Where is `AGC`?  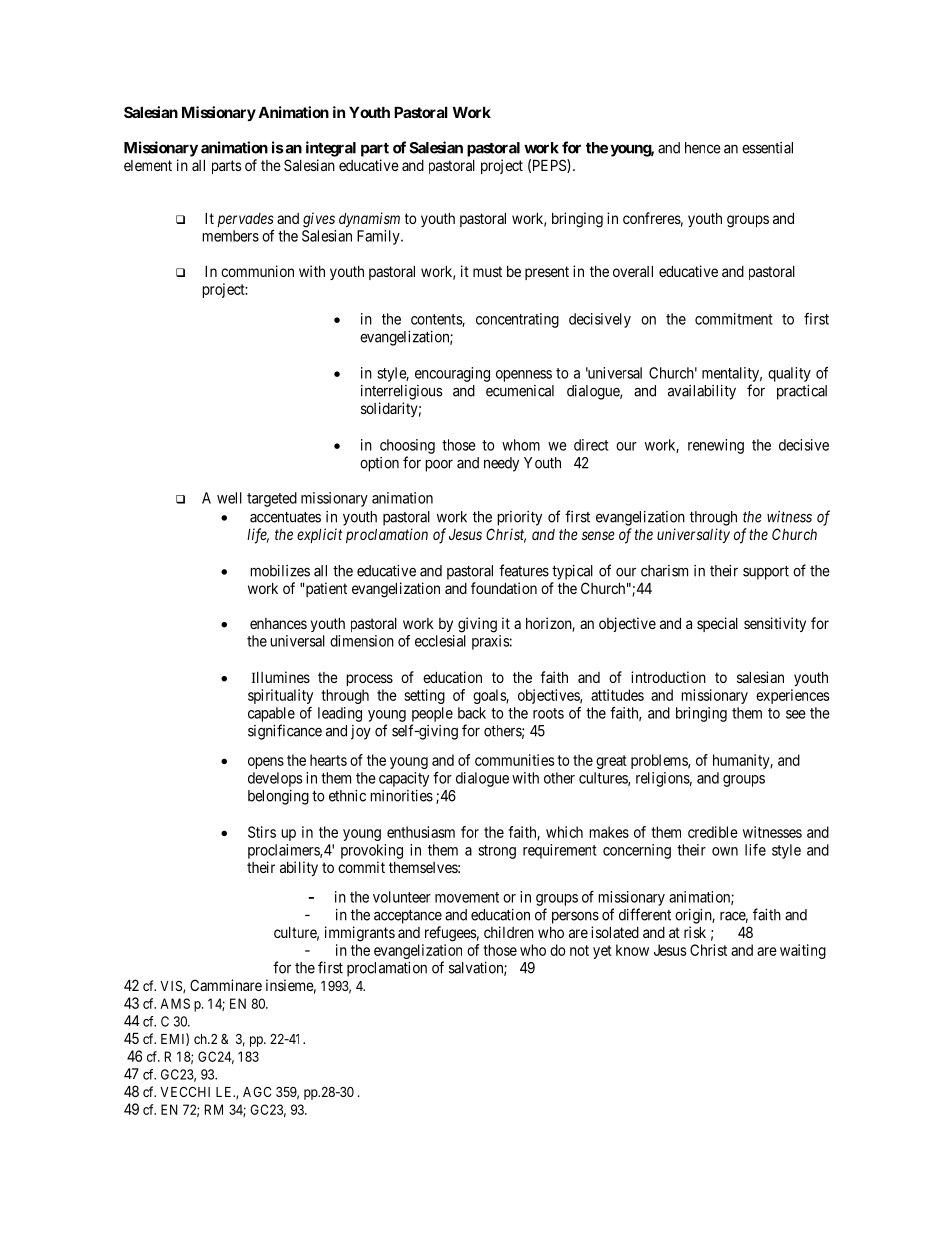
AGC is located at coordinates (257, 1092).
